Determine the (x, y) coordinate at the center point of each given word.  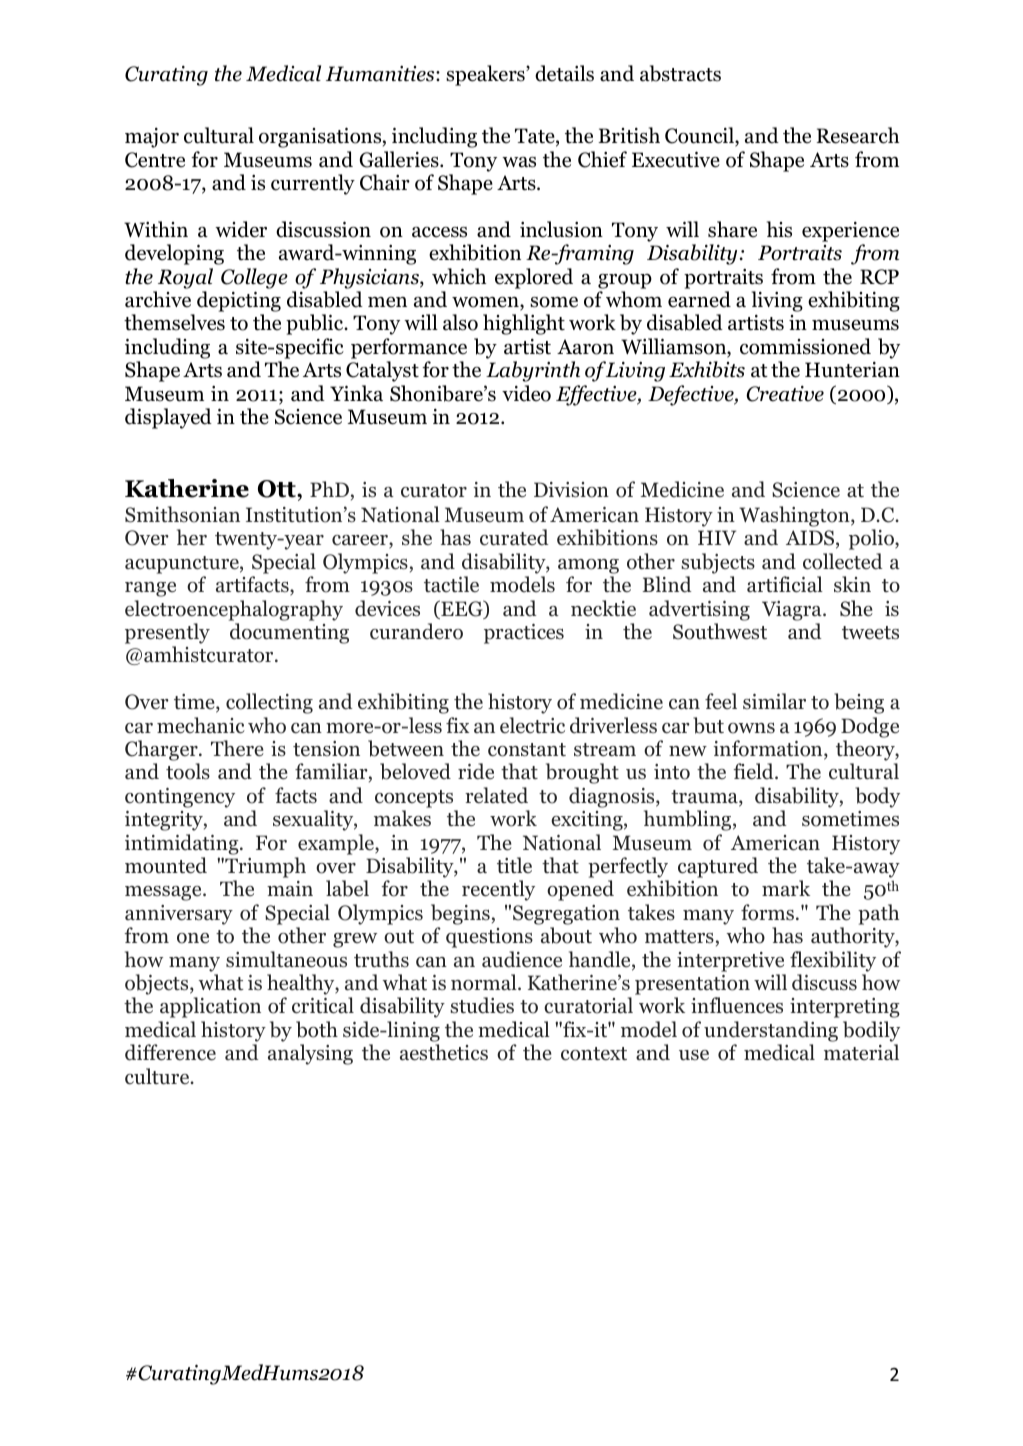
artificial (785, 584)
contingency (180, 798)
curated (514, 537)
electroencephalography (234, 610)
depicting (239, 301)
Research (857, 135)
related (496, 795)
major (152, 138)
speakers (486, 75)
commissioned (805, 346)
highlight (524, 324)
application (210, 1007)
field (754, 771)
